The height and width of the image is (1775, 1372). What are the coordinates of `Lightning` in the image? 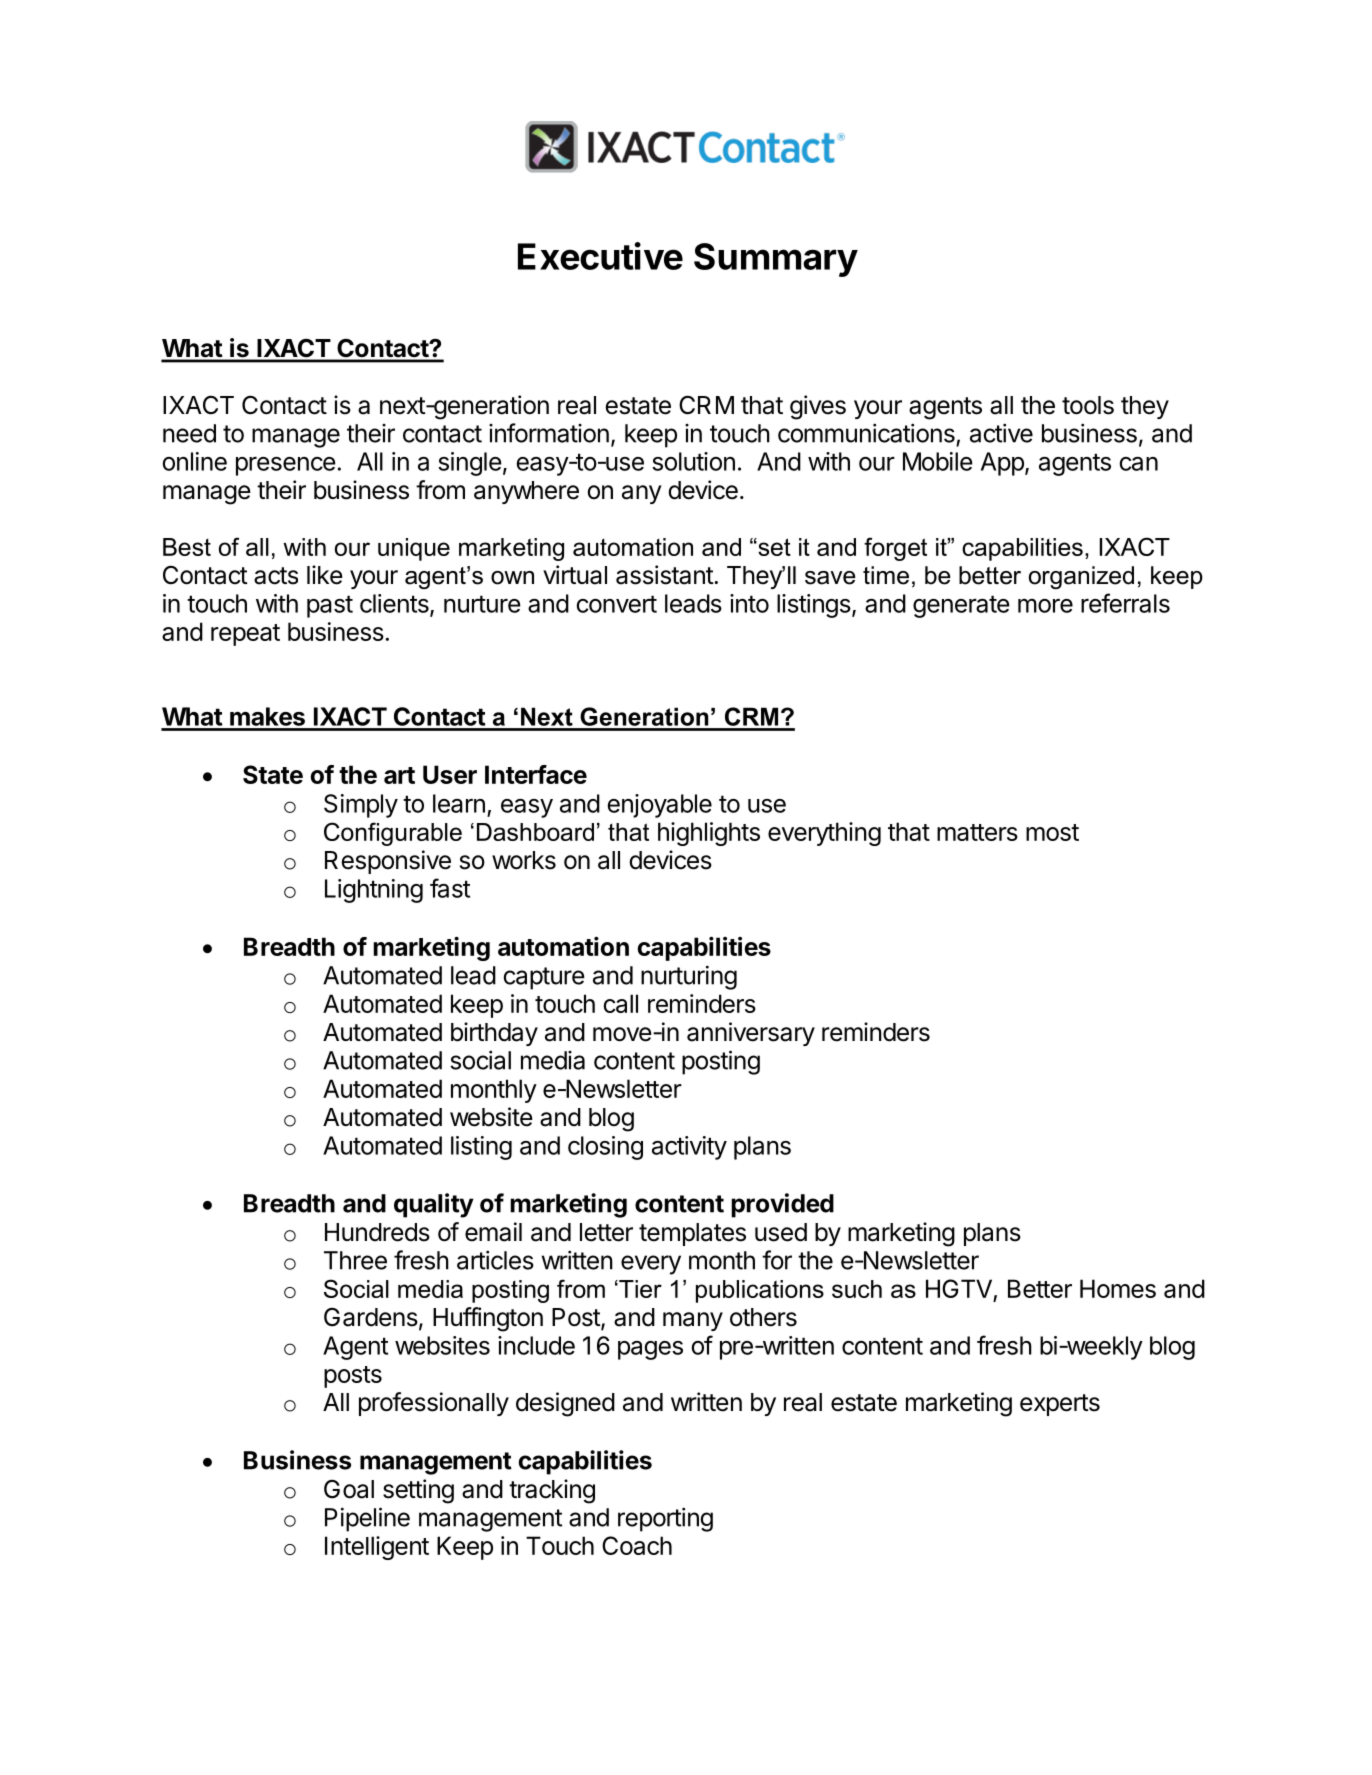 It's located at (374, 891).
